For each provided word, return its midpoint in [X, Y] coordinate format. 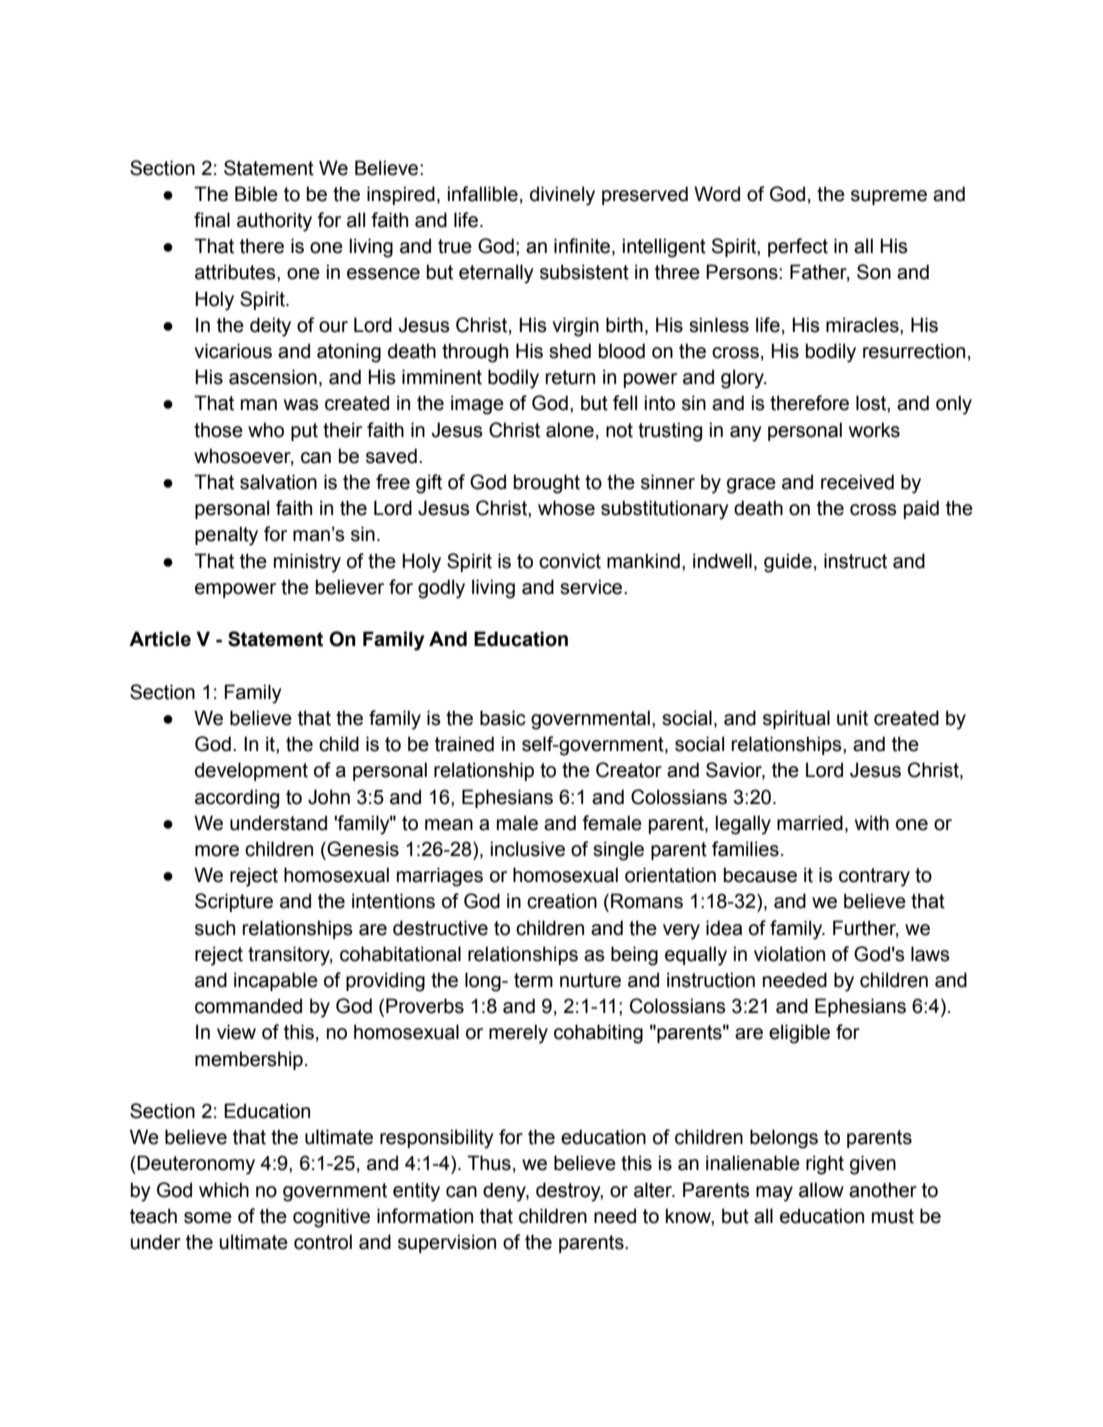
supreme [889, 197]
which [224, 1190]
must [893, 1216]
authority [274, 222]
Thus [489, 1163]
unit [852, 718]
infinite [583, 247]
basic [503, 718]
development [251, 771]
